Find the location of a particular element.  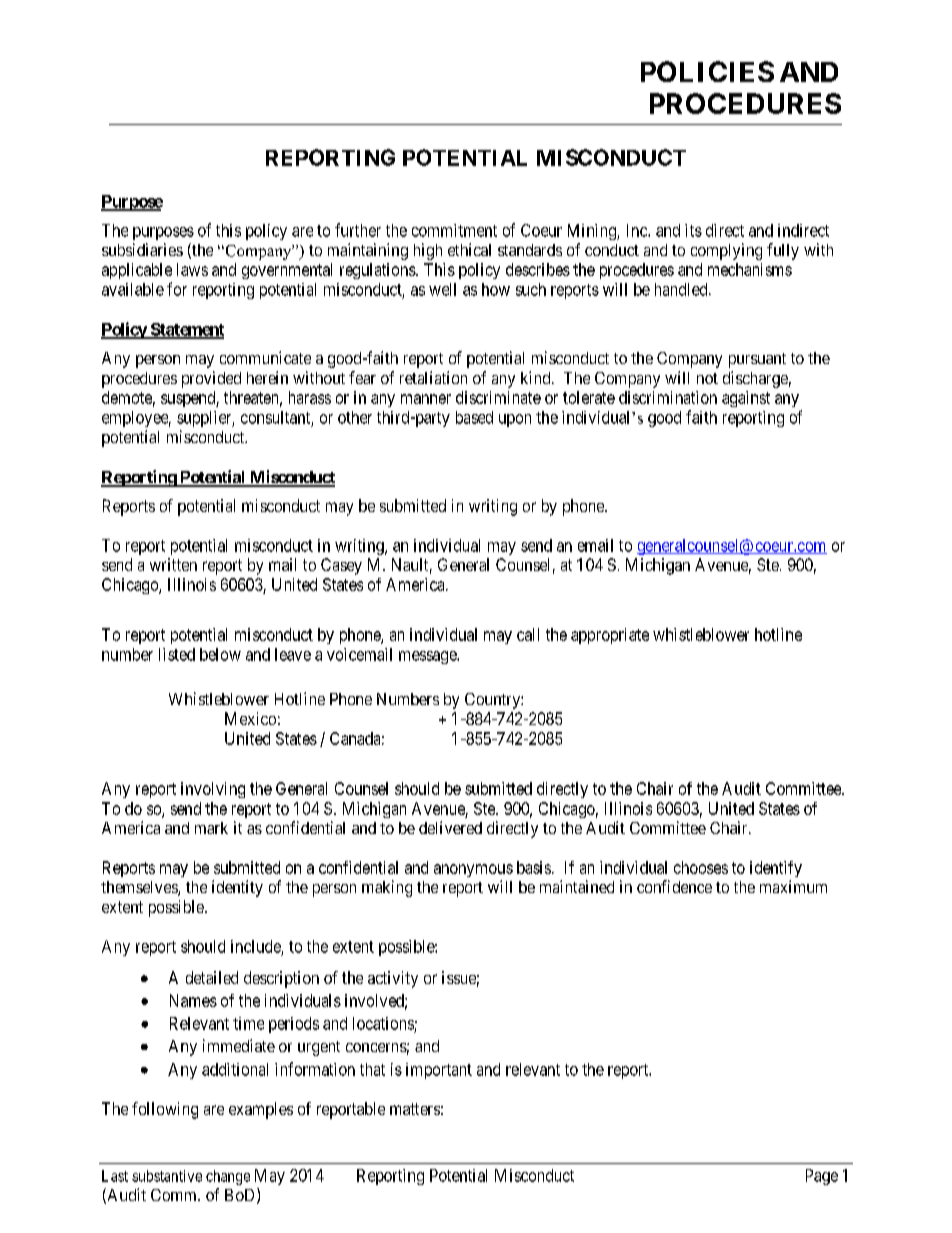

ethical is located at coordinates (469, 249).
